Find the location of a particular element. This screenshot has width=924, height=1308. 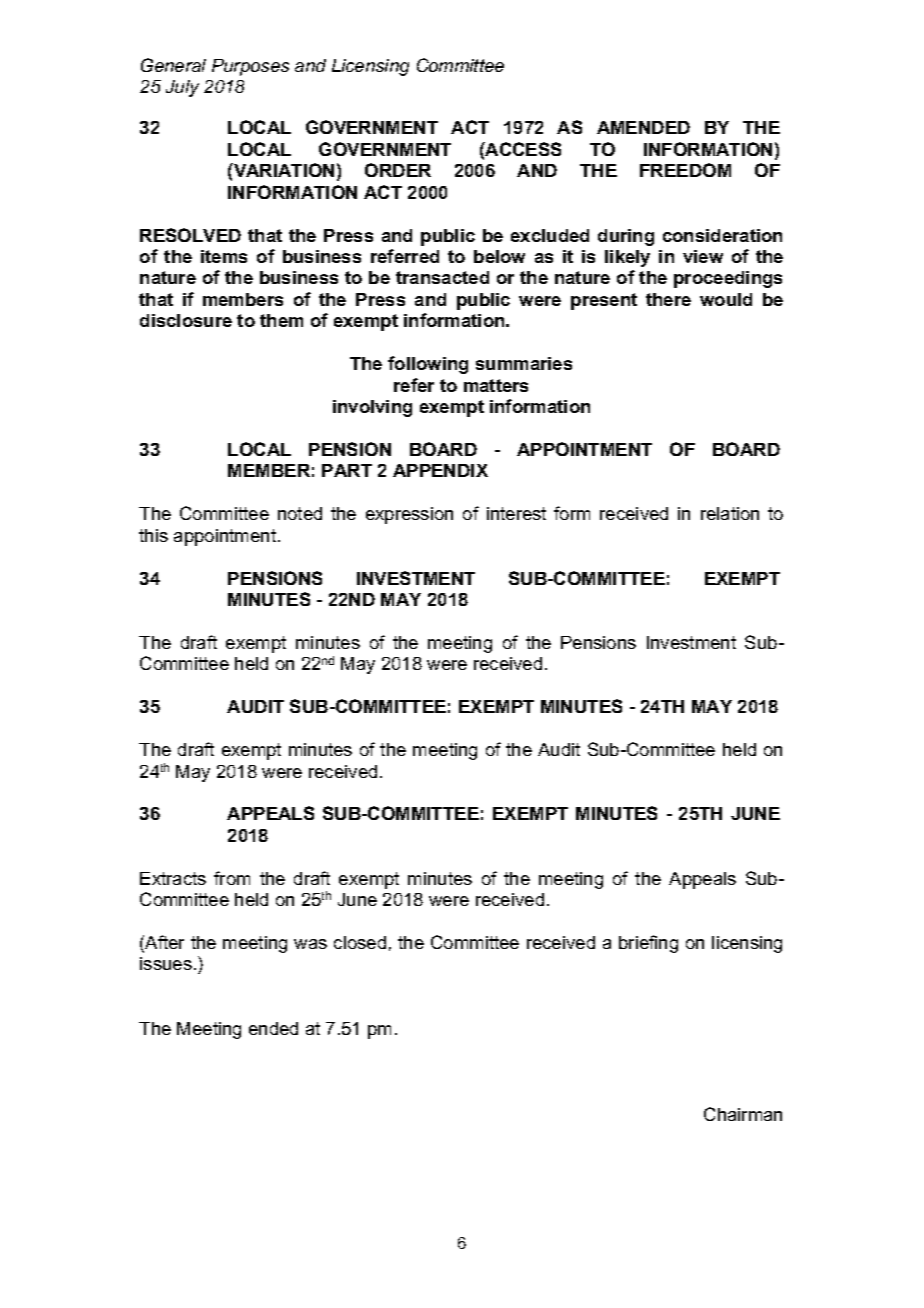

briefing is located at coordinates (648, 944).
